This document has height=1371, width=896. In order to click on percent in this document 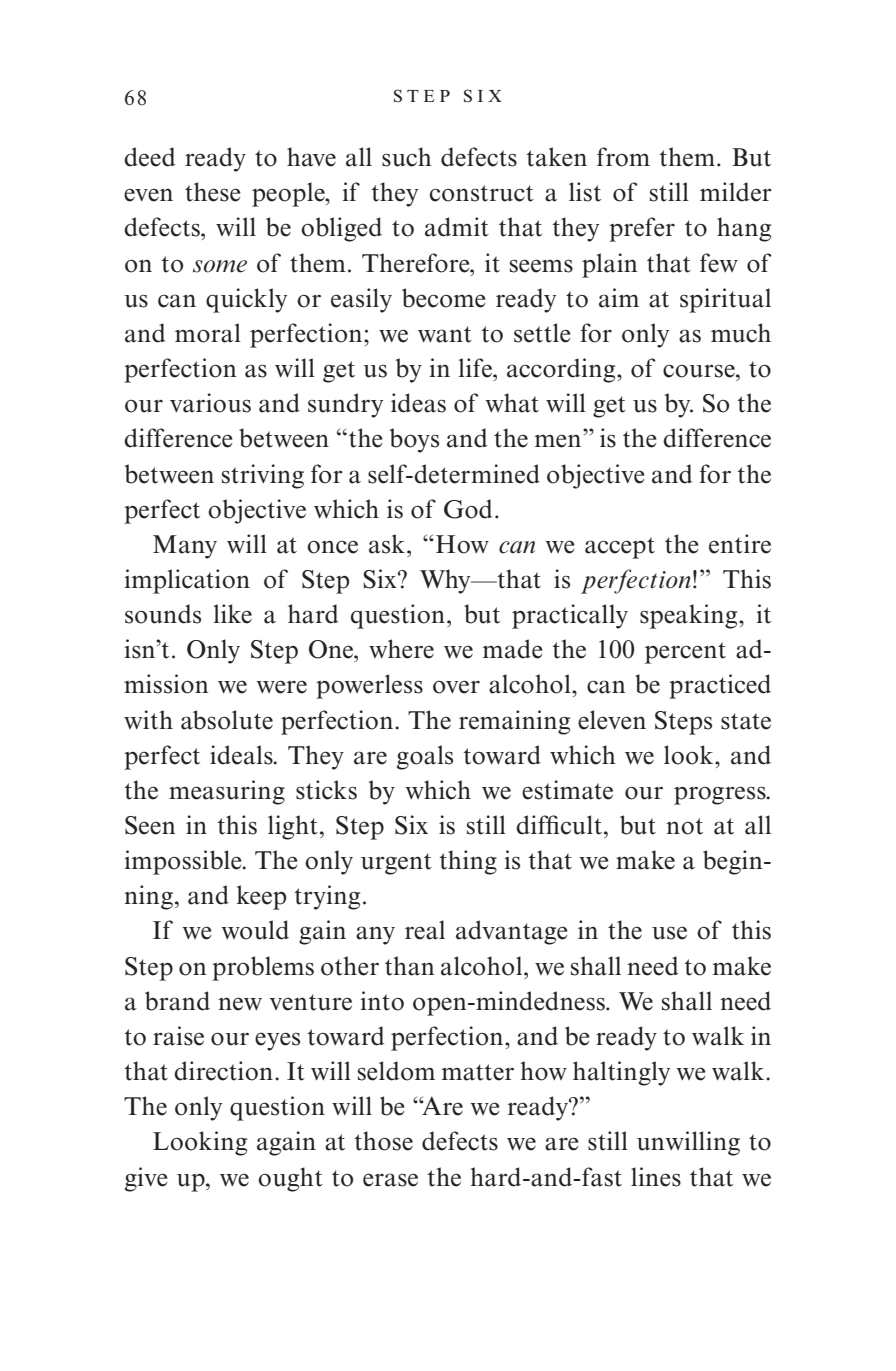, I will do `click(685, 653)`.
